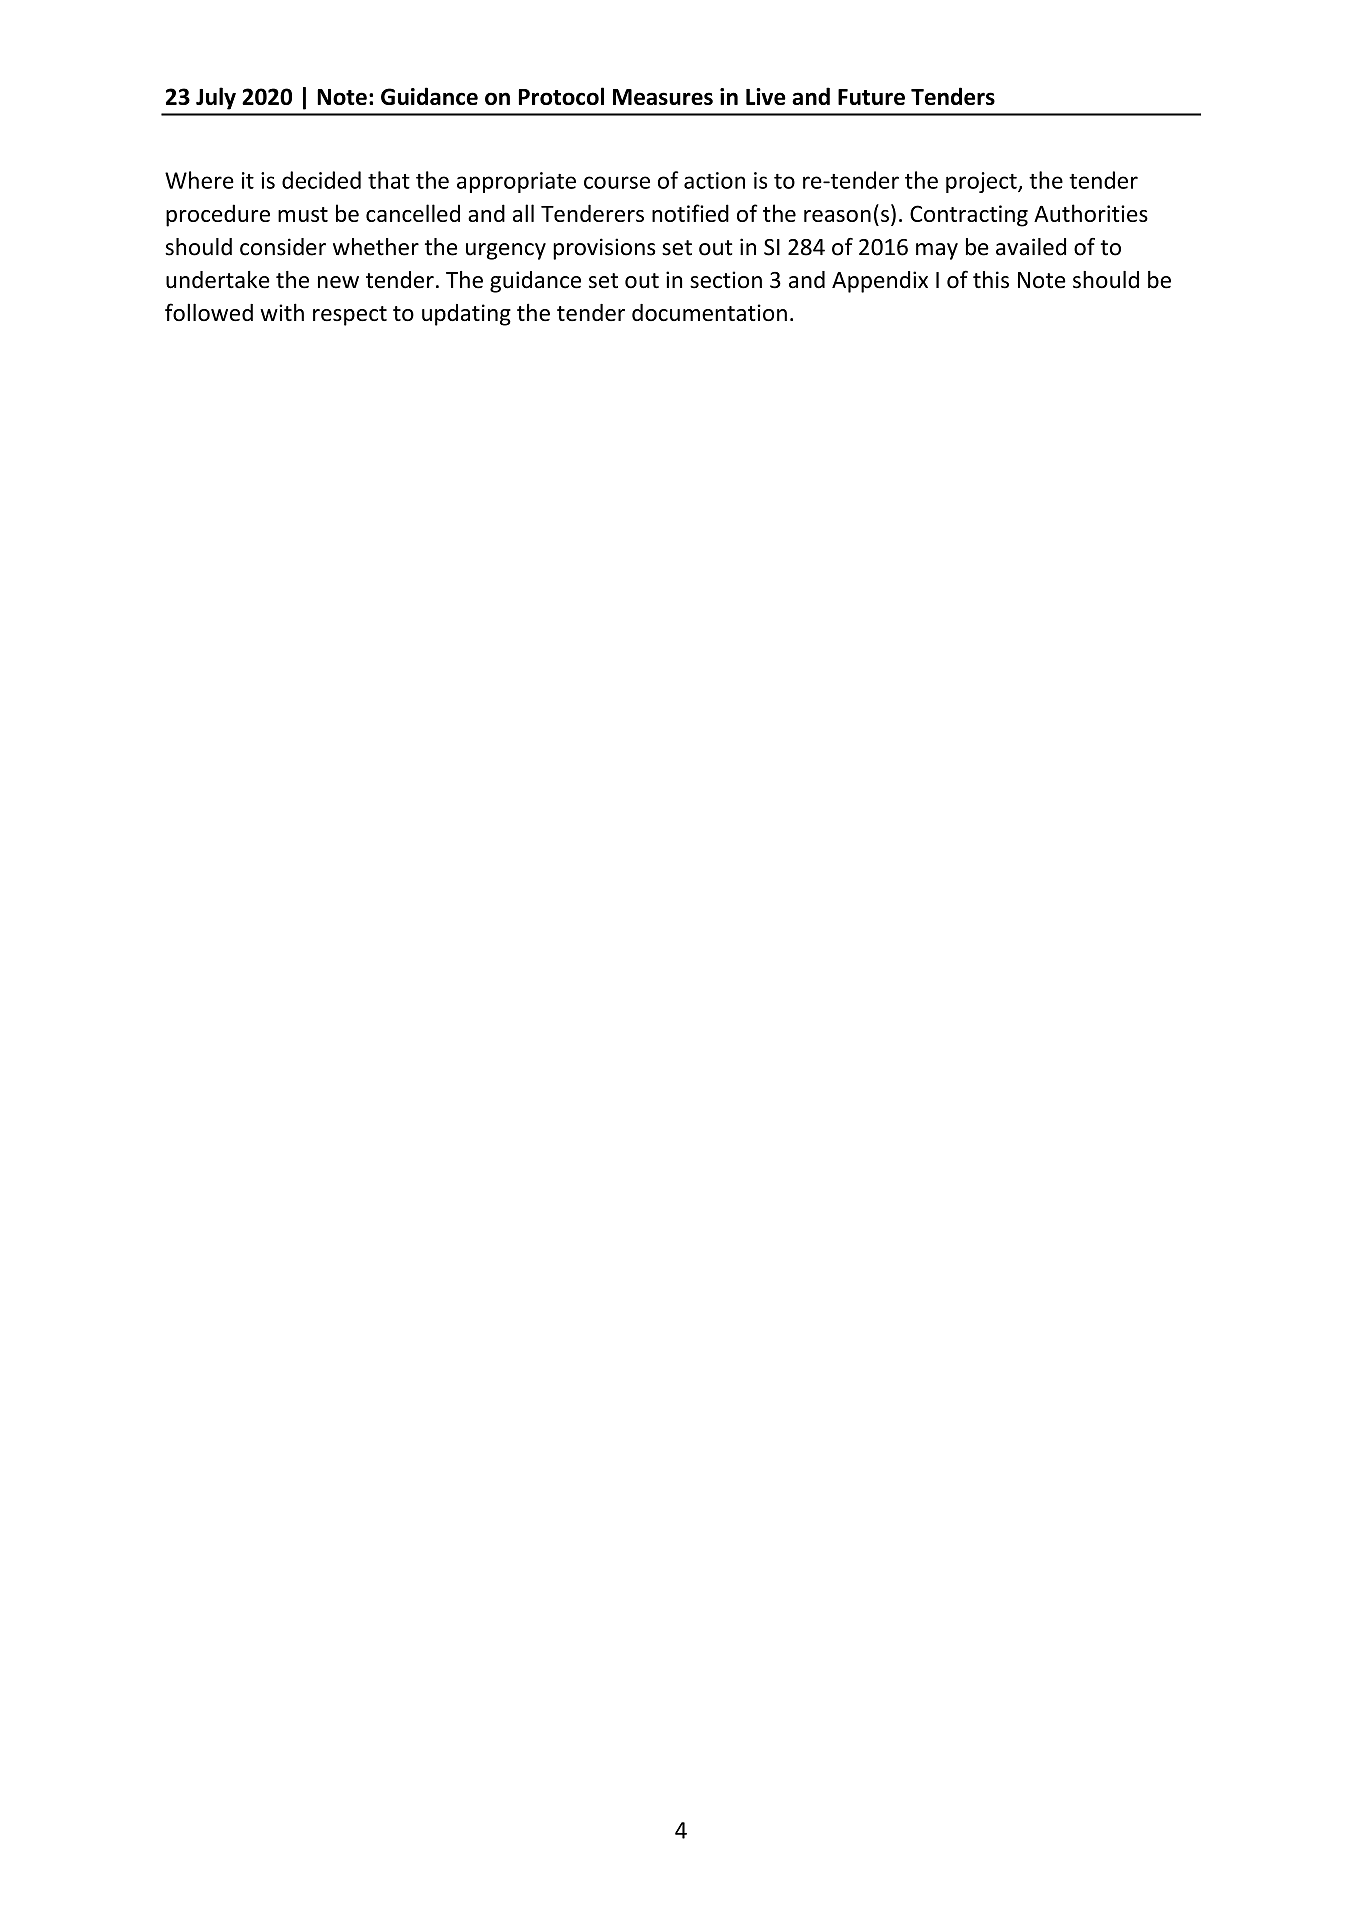  Describe the element at coordinates (282, 312) in the image. I see `with` at that location.
